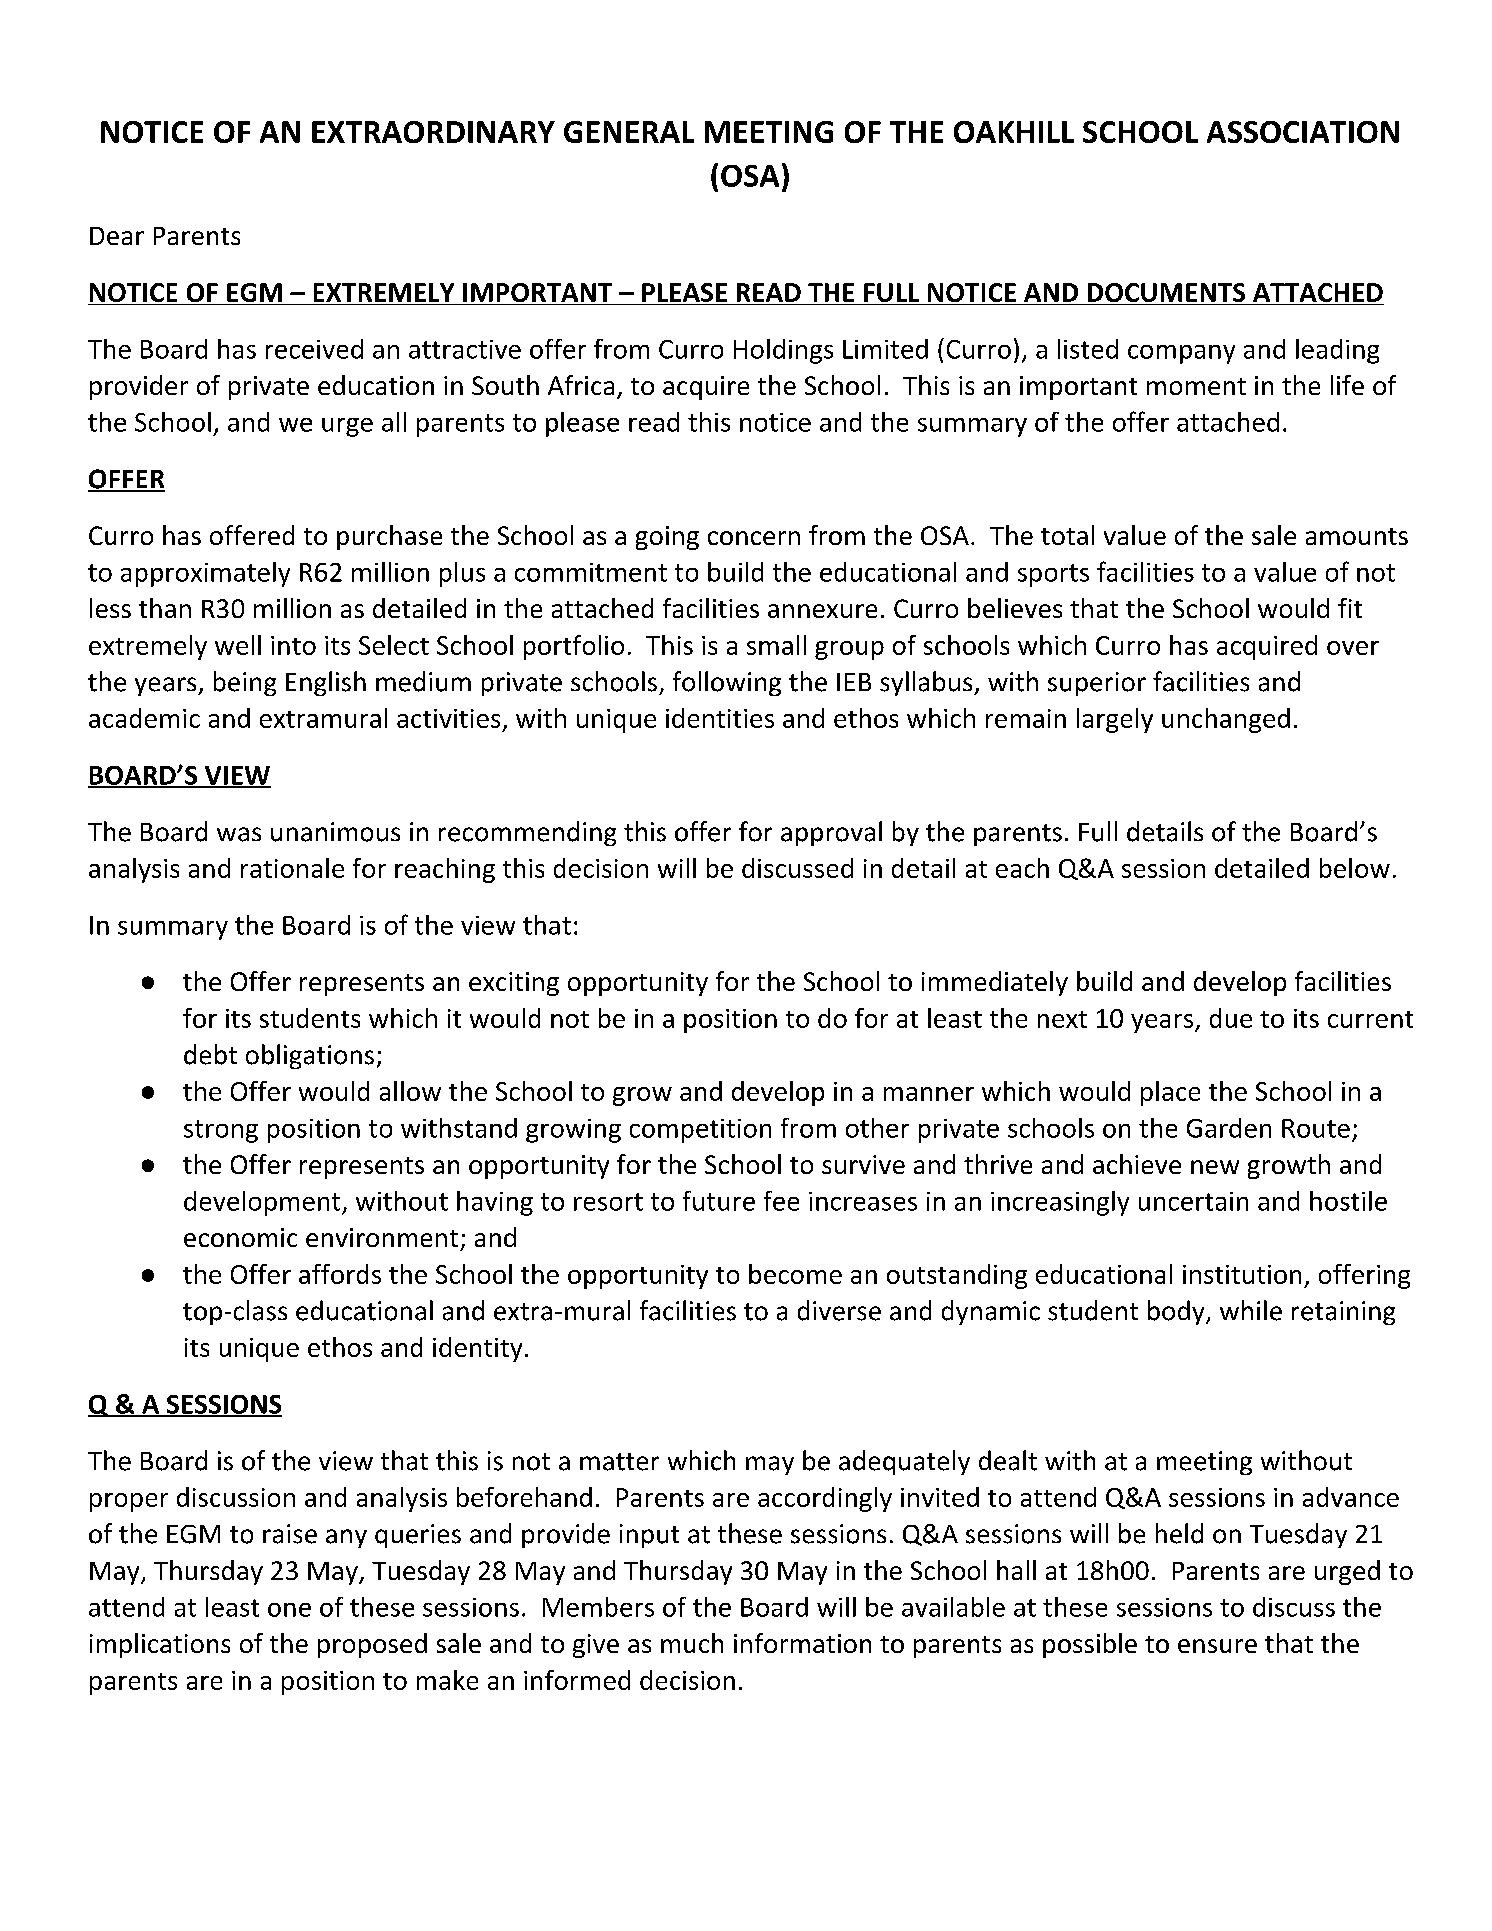  I want to click on ASSOCIATION, so click(1303, 132).
